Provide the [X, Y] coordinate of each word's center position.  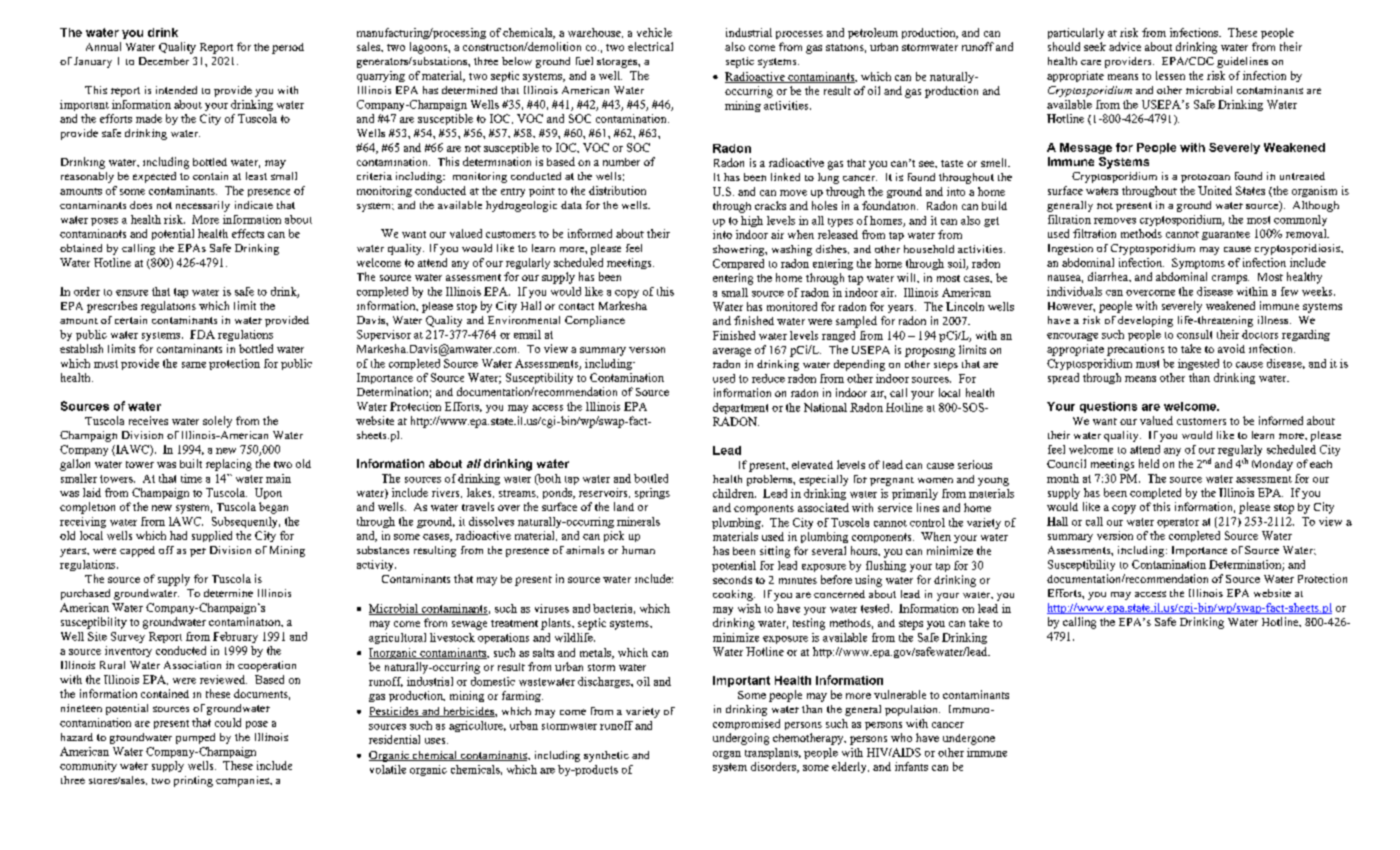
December [164, 61]
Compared [738, 264]
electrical [650, 46]
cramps [1230, 279]
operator [1178, 523]
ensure [132, 293]
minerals [638, 521]
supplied [212, 536]
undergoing [741, 739]
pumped [195, 738]
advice [1125, 46]
